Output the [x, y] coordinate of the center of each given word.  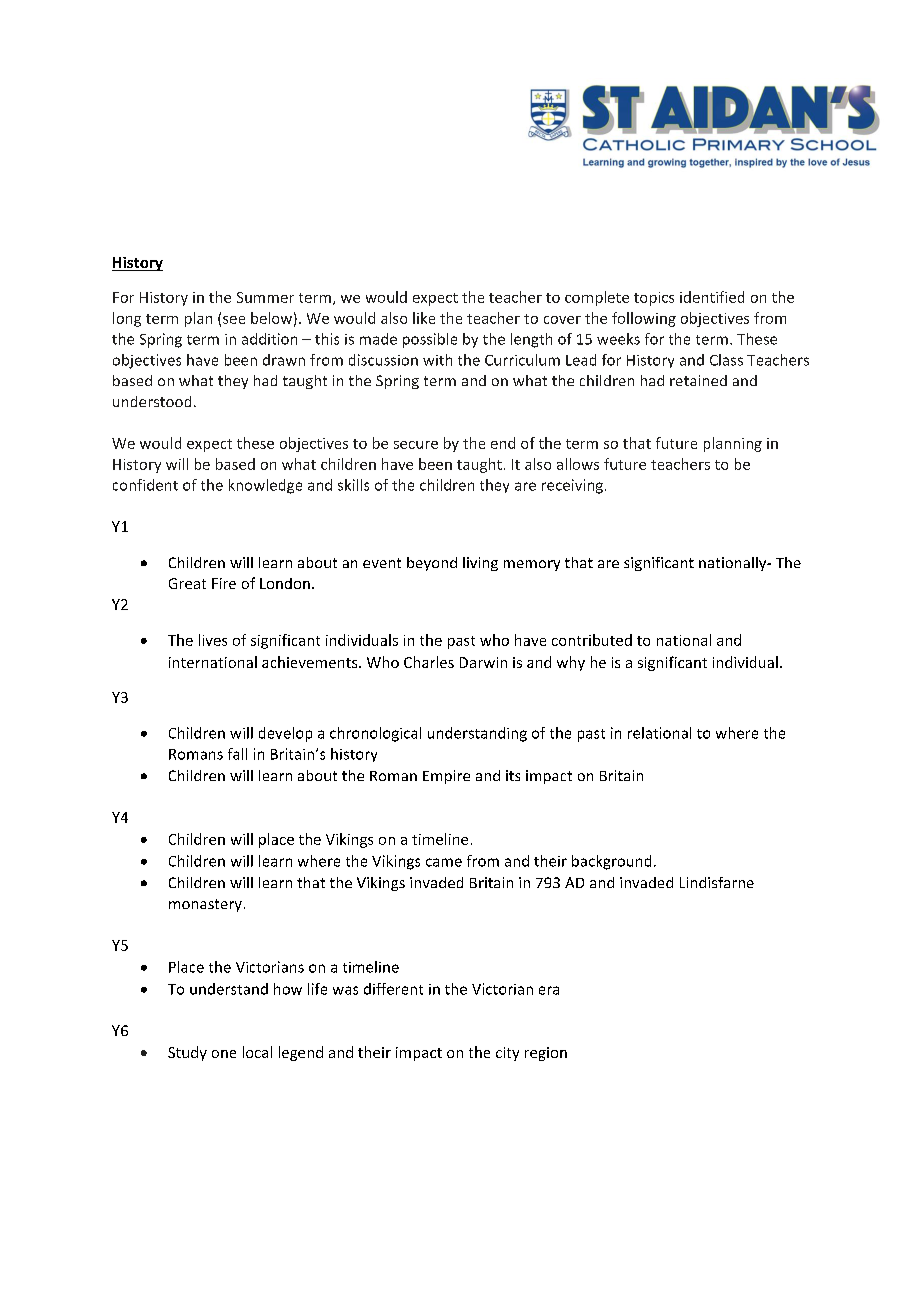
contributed [592, 640]
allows [578, 464]
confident [145, 485]
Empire [446, 777]
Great [187, 583]
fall [237, 754]
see [234, 320]
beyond [432, 564]
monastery [205, 905]
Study [187, 1053]
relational [659, 733]
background [611, 862]
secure [416, 445]
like [424, 318]
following [644, 319]
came [444, 862]
